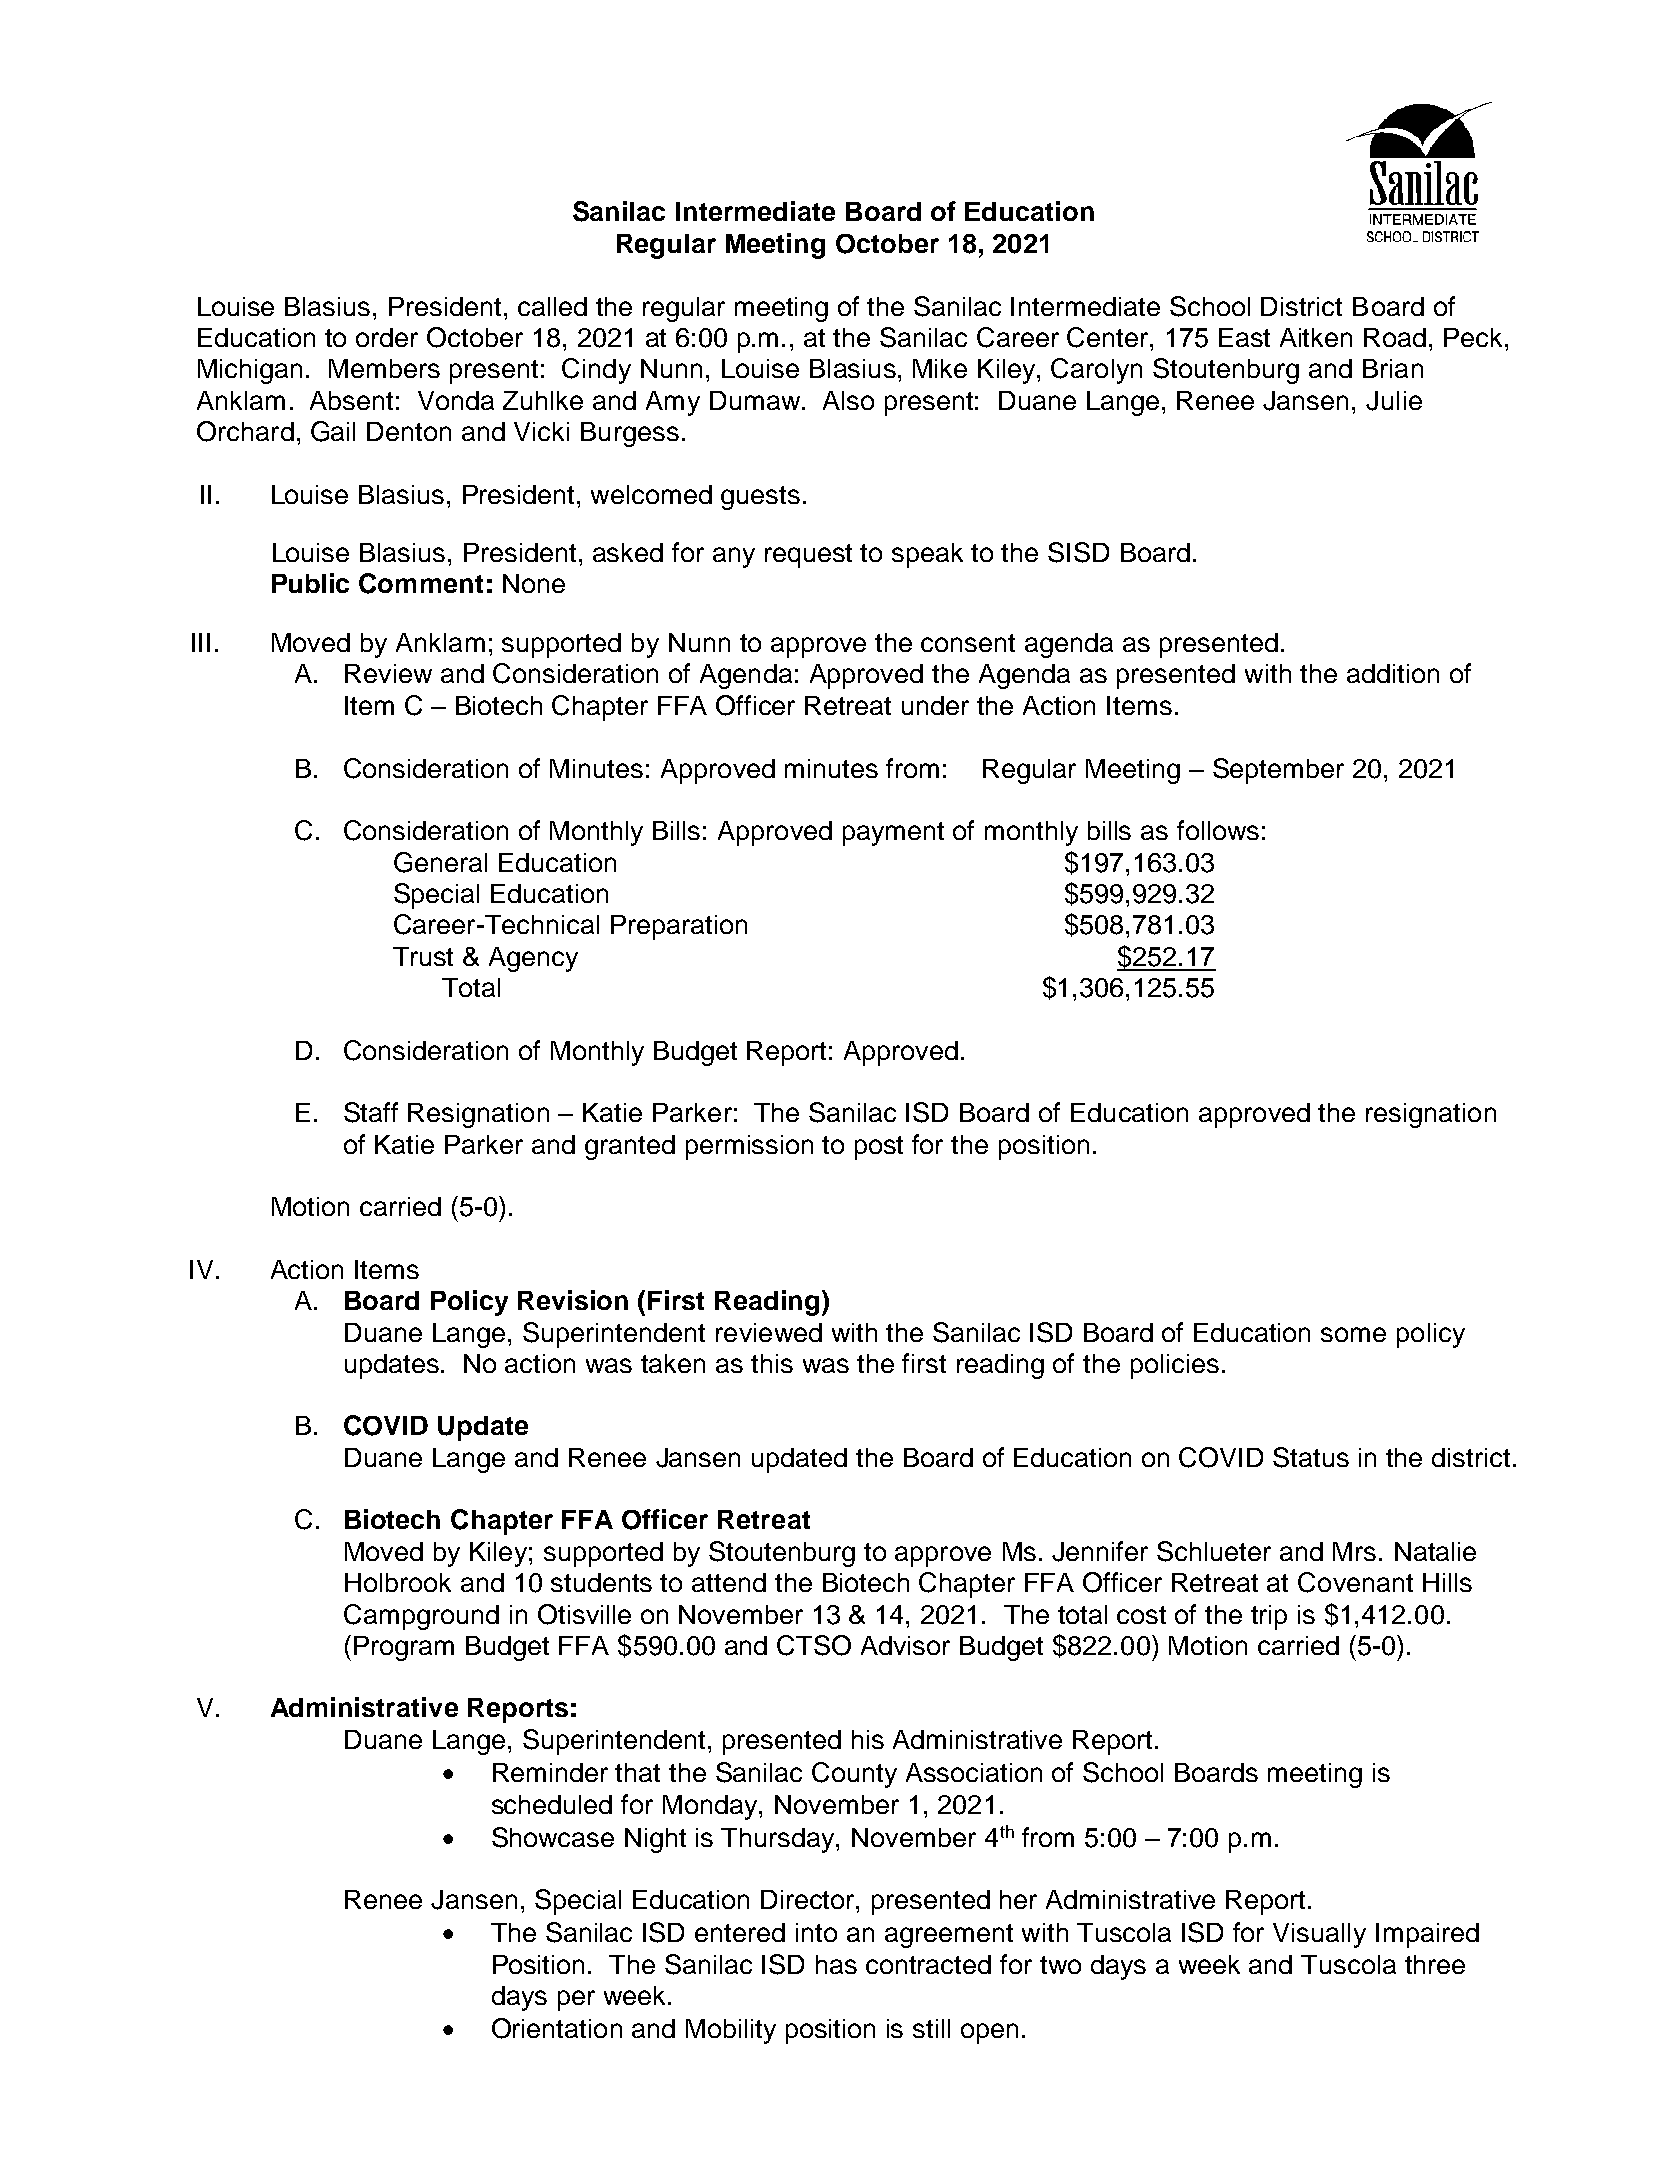 Image resolution: width=1668 pixels, height=2158 pixels. Describe the element at coordinates (848, 400) in the image. I see `Also` at that location.
